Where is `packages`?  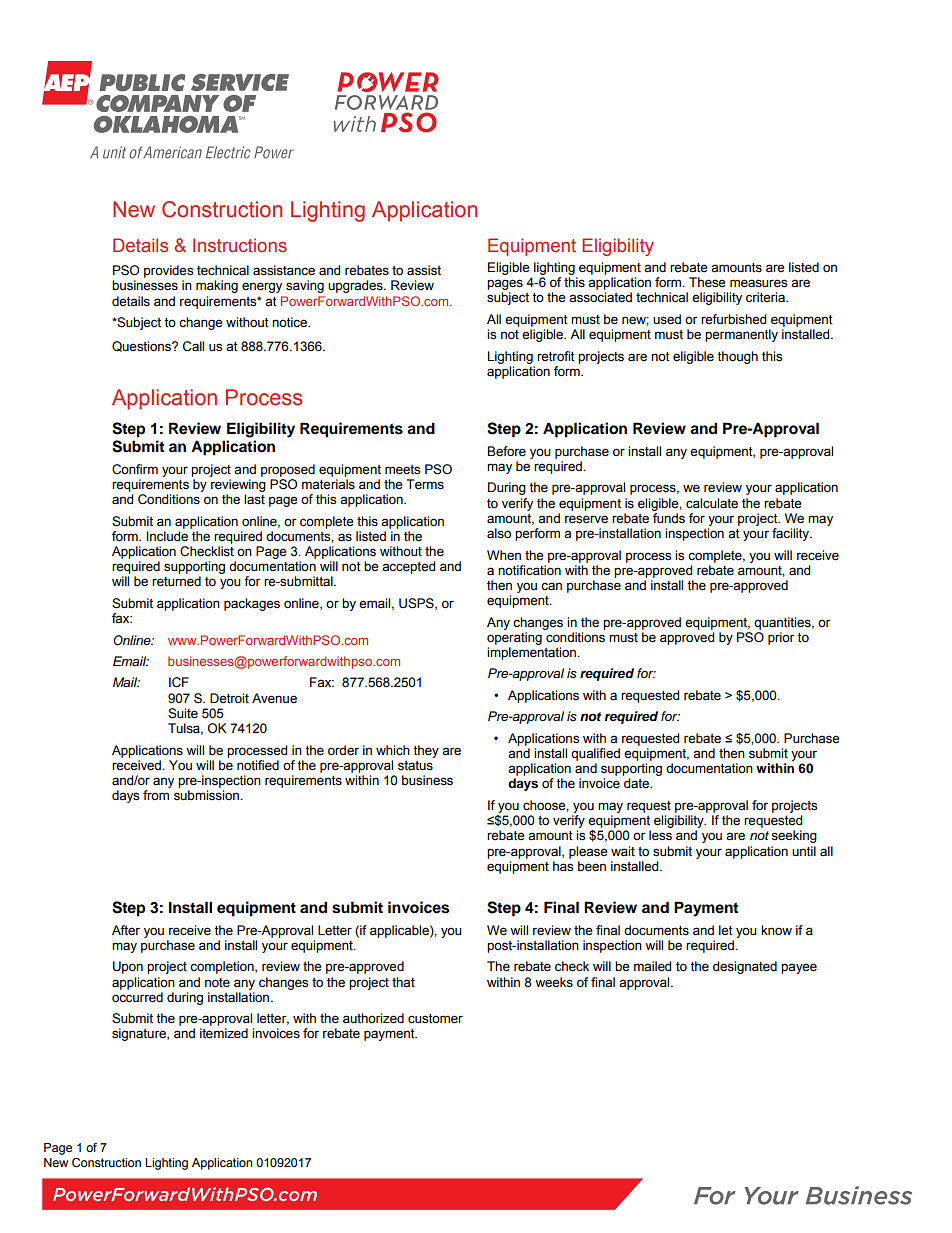
packages is located at coordinates (252, 604).
